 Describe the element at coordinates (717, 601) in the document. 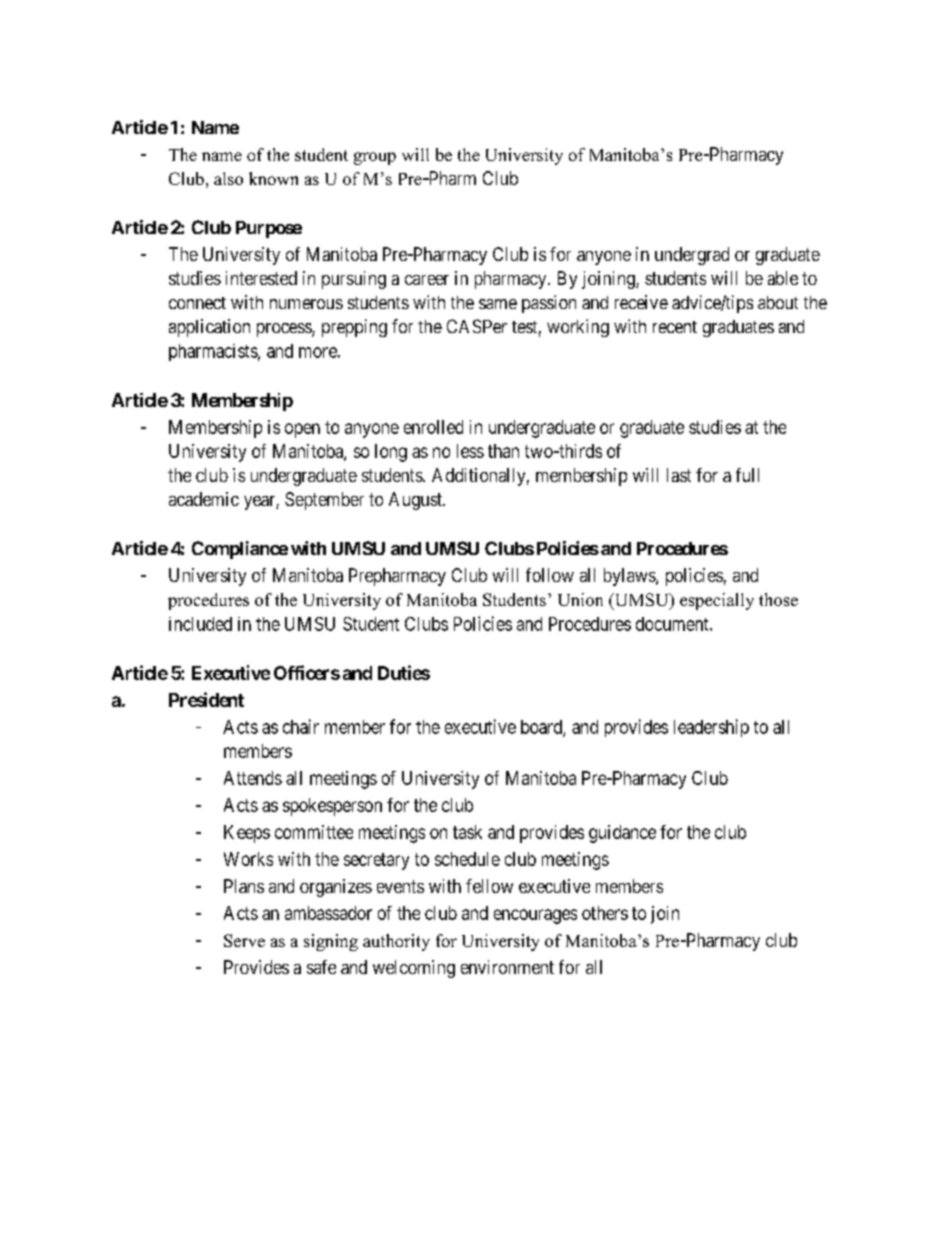

I see `especially` at that location.
